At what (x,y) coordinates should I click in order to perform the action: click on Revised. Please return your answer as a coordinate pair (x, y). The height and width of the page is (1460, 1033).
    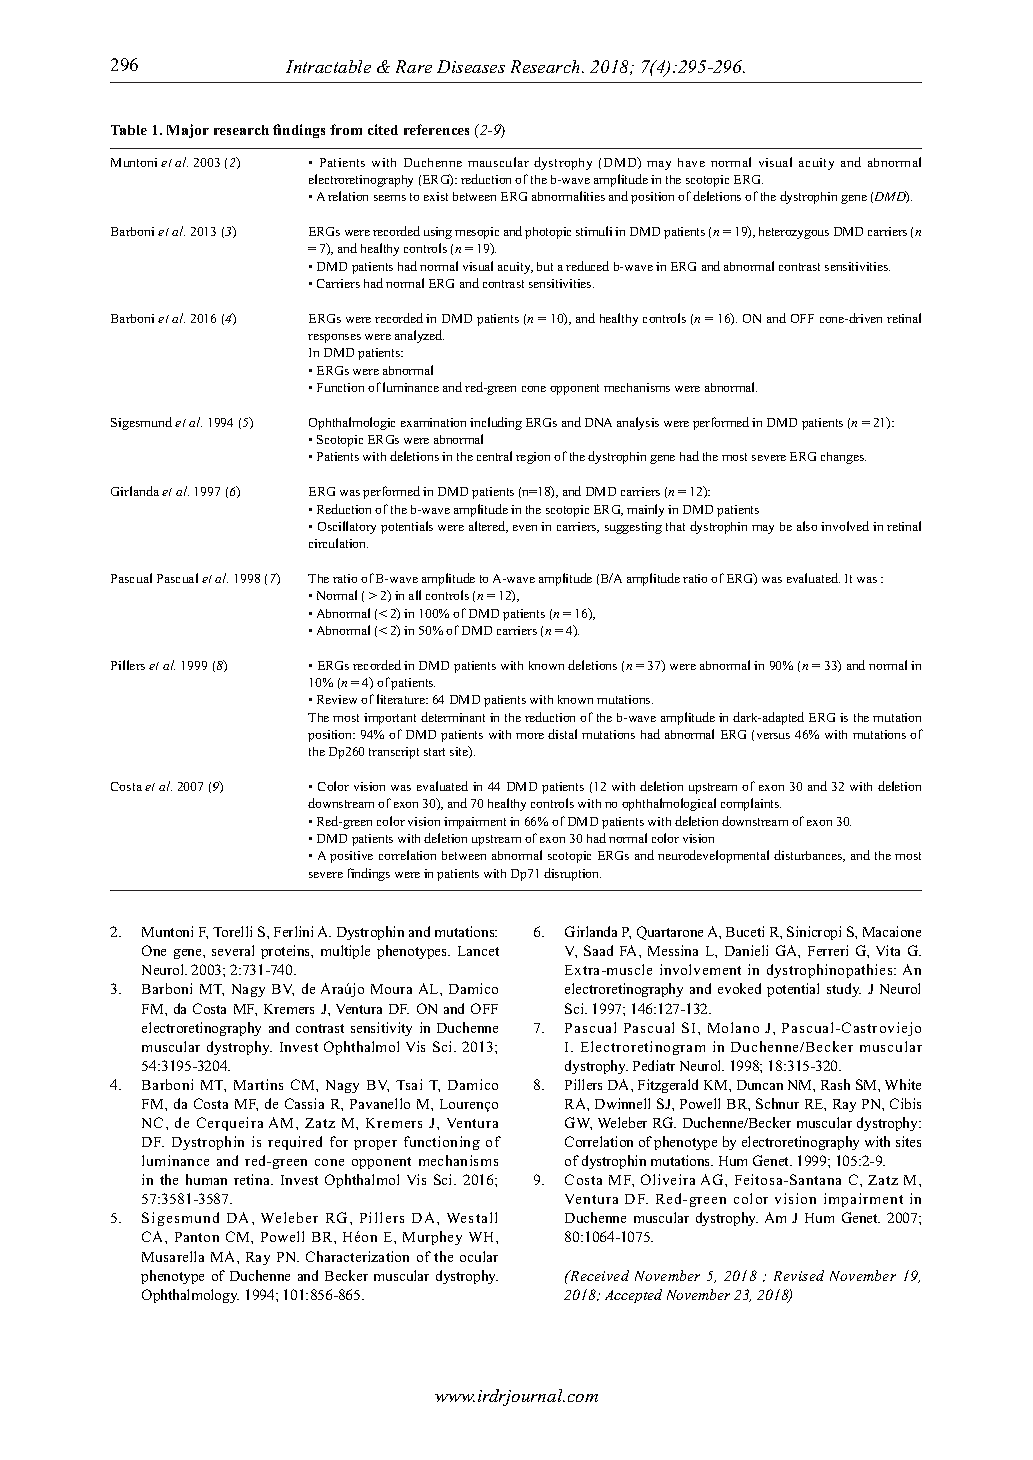
    Looking at the image, I should click on (799, 1275).
